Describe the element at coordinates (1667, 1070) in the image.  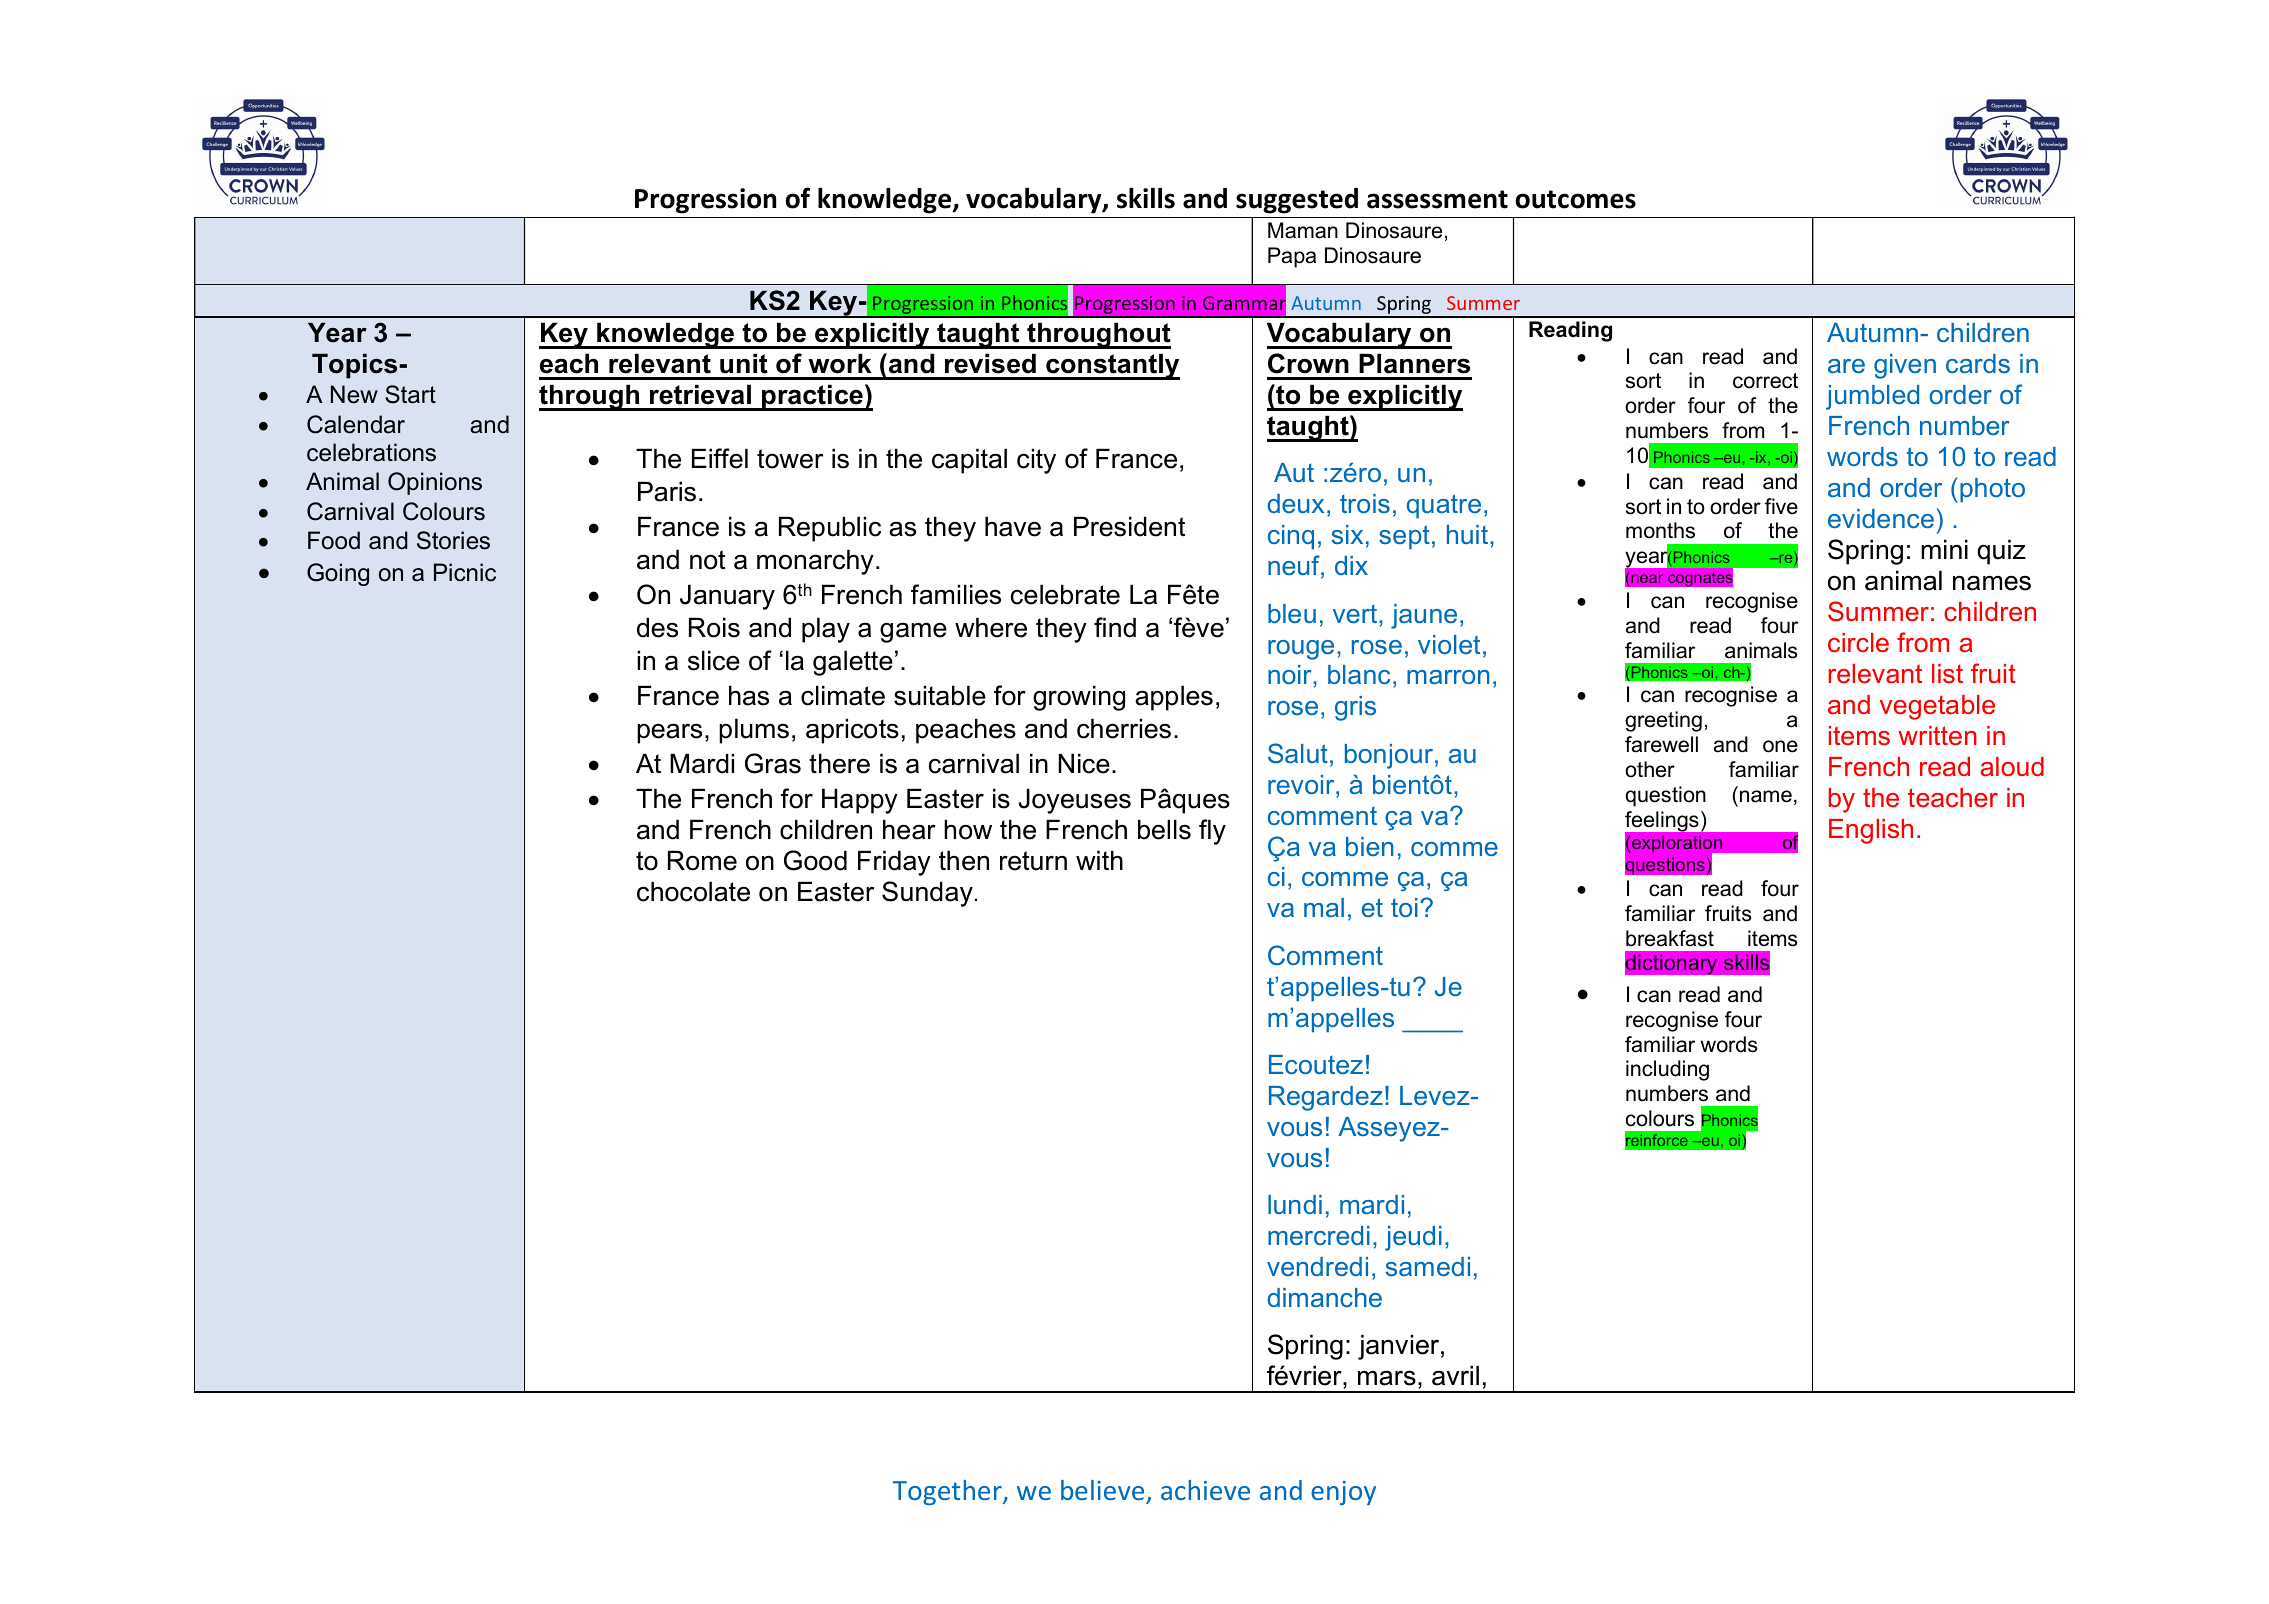
I see `including` at that location.
